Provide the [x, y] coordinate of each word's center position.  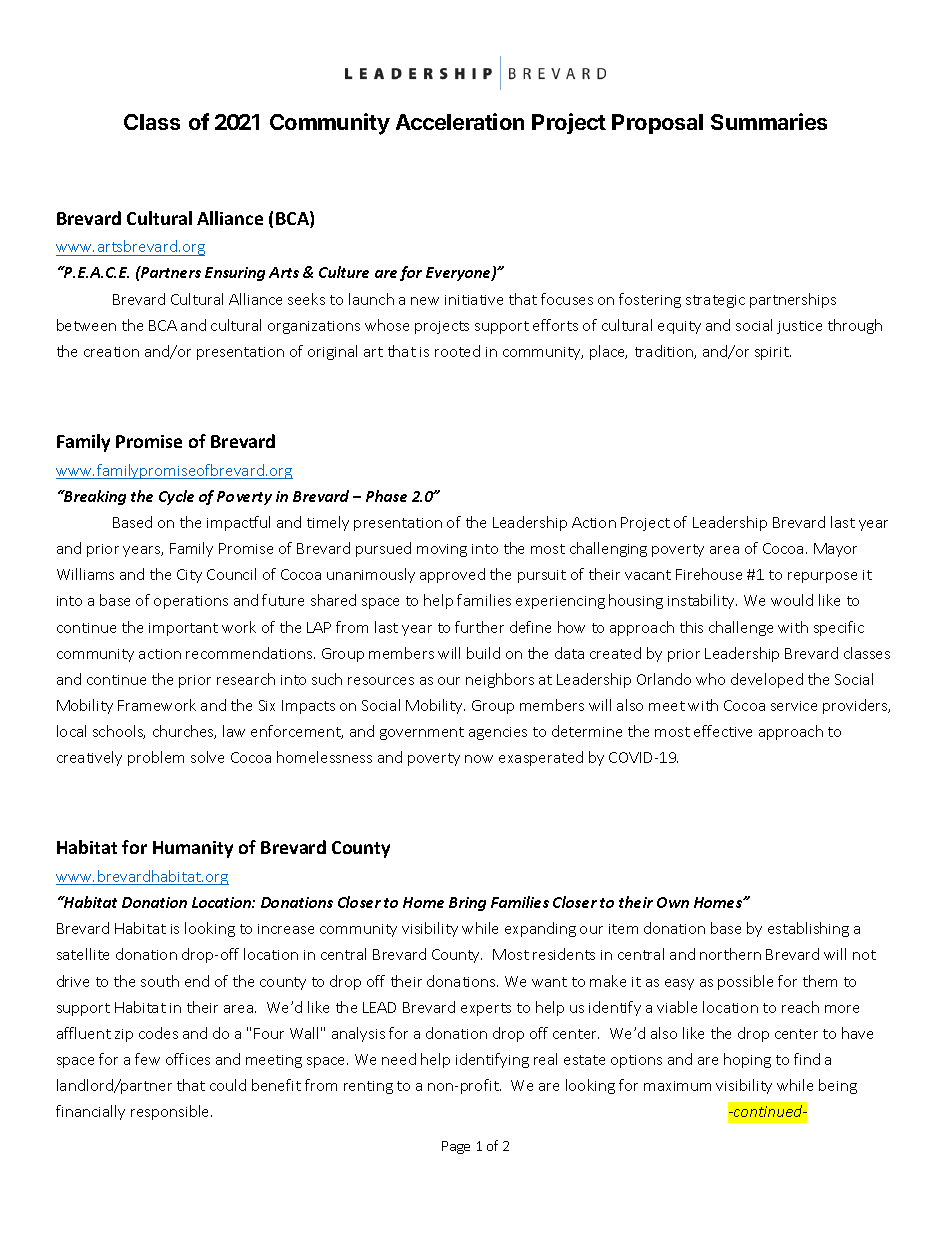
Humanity [193, 849]
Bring [467, 904]
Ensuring [235, 274]
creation [111, 352]
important [183, 629]
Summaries [769, 121]
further [479, 627]
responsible [171, 1112]
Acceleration [460, 121]
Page [456, 1147]
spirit [773, 353]
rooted [457, 351]
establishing [808, 929]
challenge [741, 628]
